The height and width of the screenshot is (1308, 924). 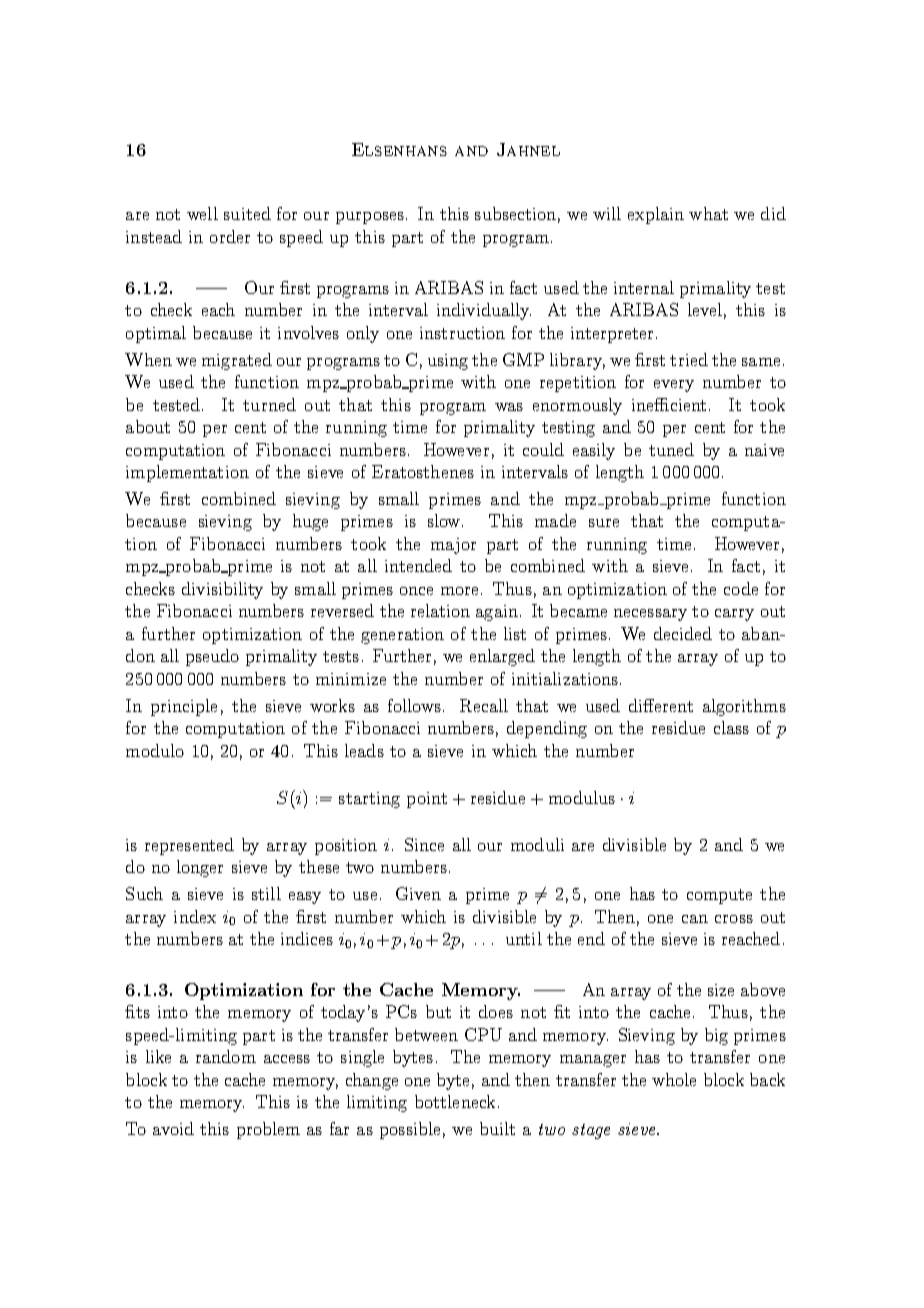 What do you see at coordinates (427, 800) in the screenshot?
I see `point` at bounding box center [427, 800].
